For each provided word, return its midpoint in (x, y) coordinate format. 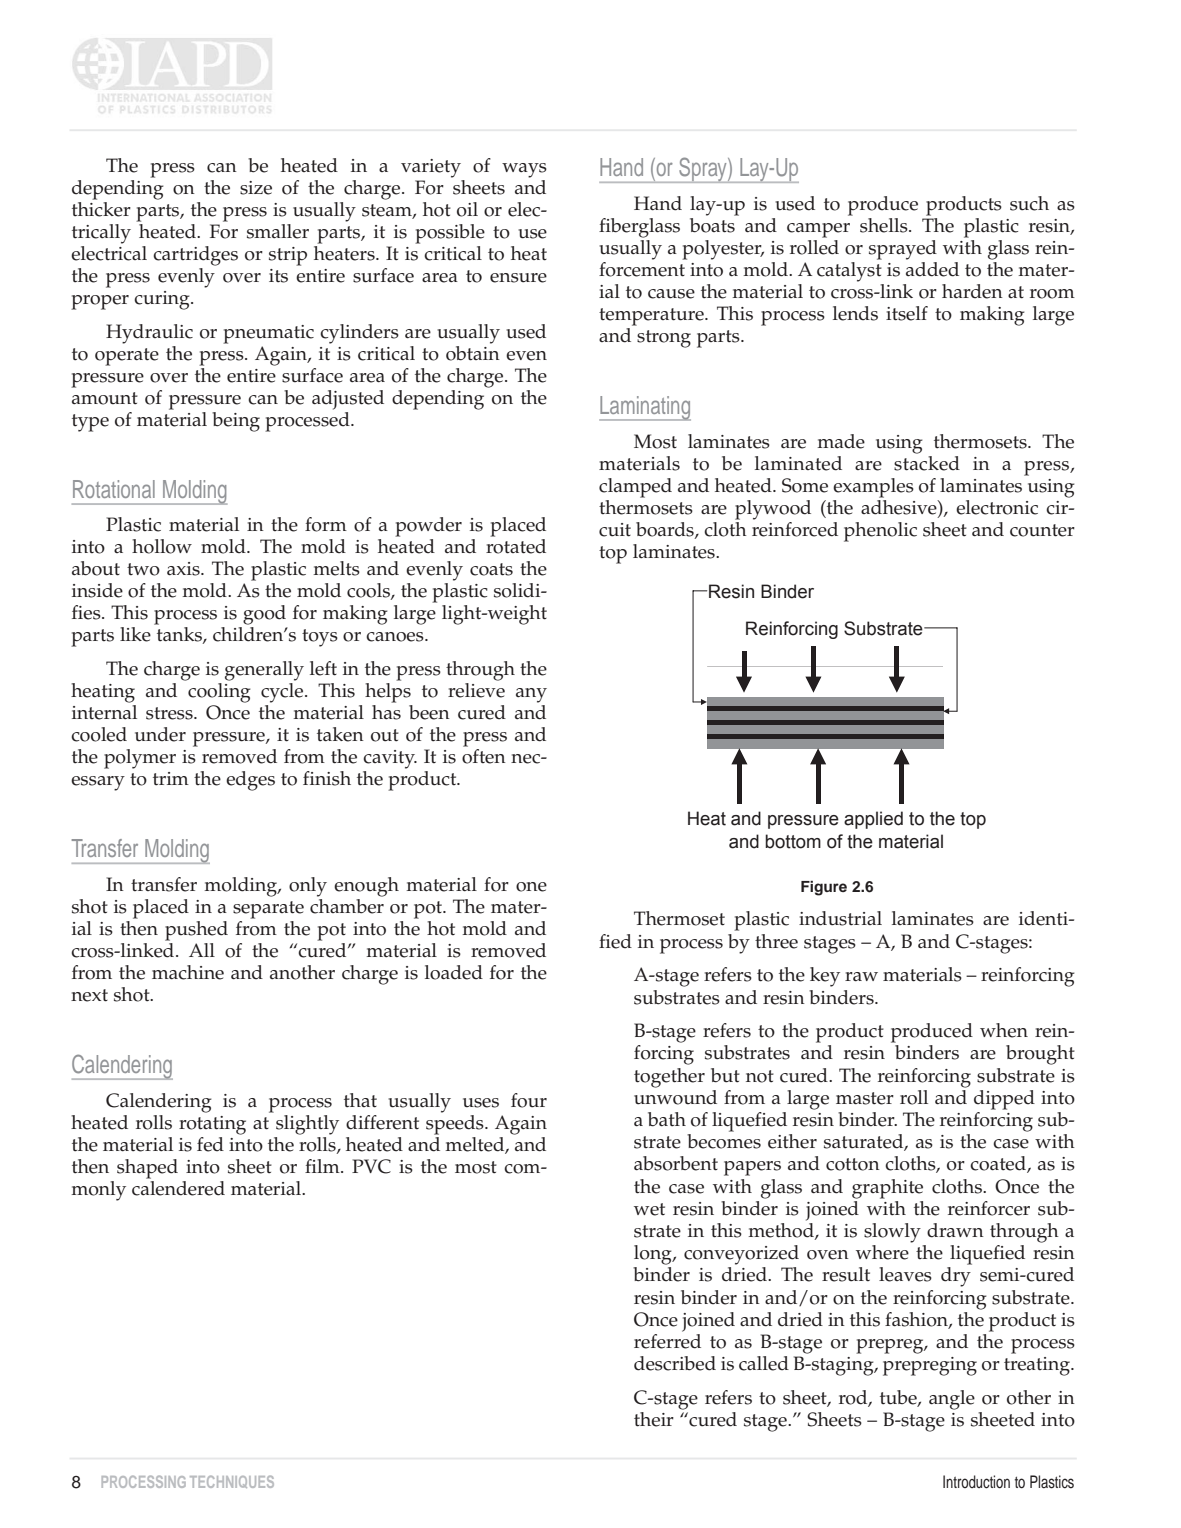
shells (885, 225)
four (529, 1100)
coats (491, 569)
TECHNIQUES (232, 1481)
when (1004, 1030)
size (256, 188)
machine (188, 972)
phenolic (880, 532)
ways (524, 170)
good (264, 615)
